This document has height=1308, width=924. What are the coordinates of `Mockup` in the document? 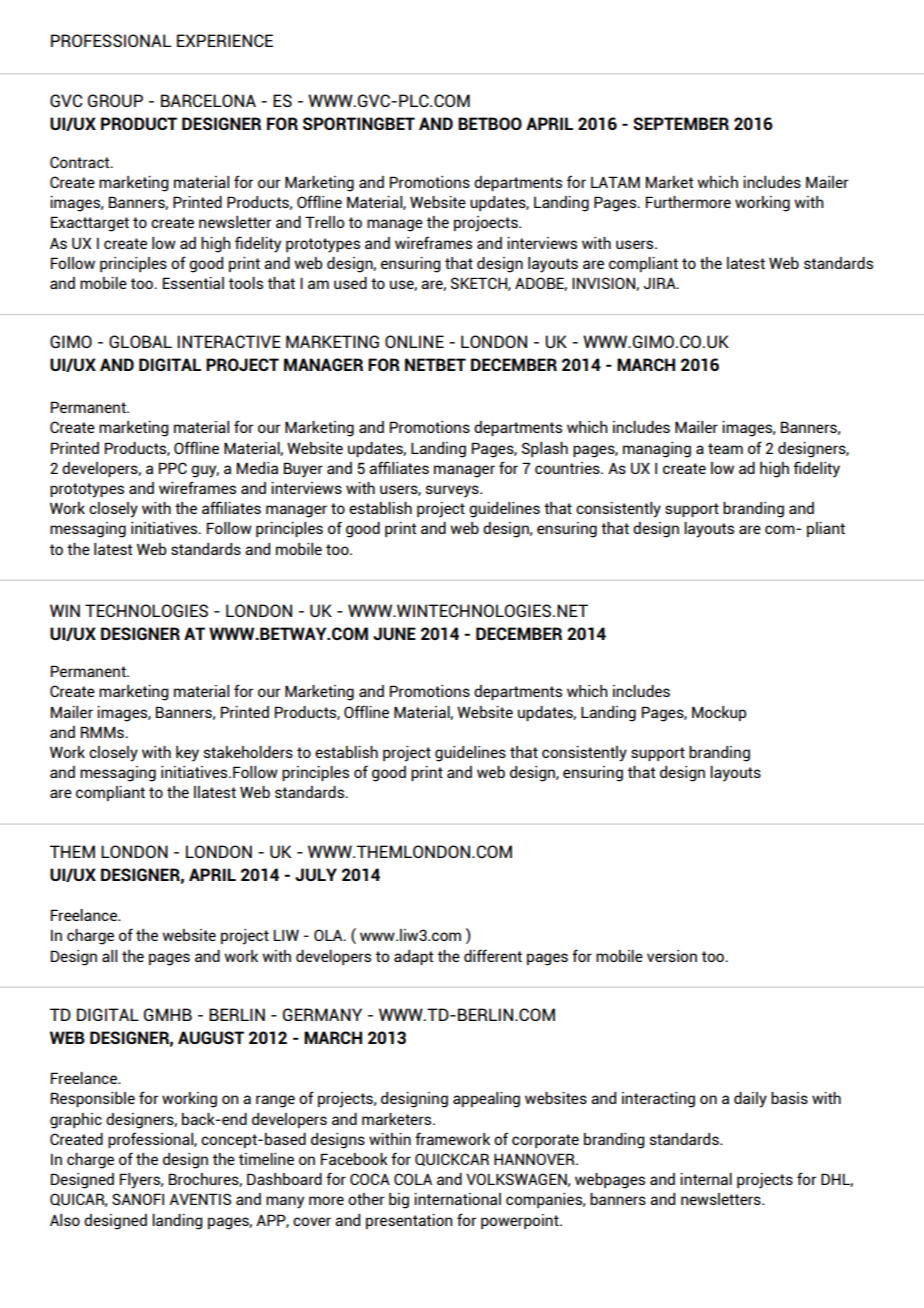 It's located at (719, 713).
